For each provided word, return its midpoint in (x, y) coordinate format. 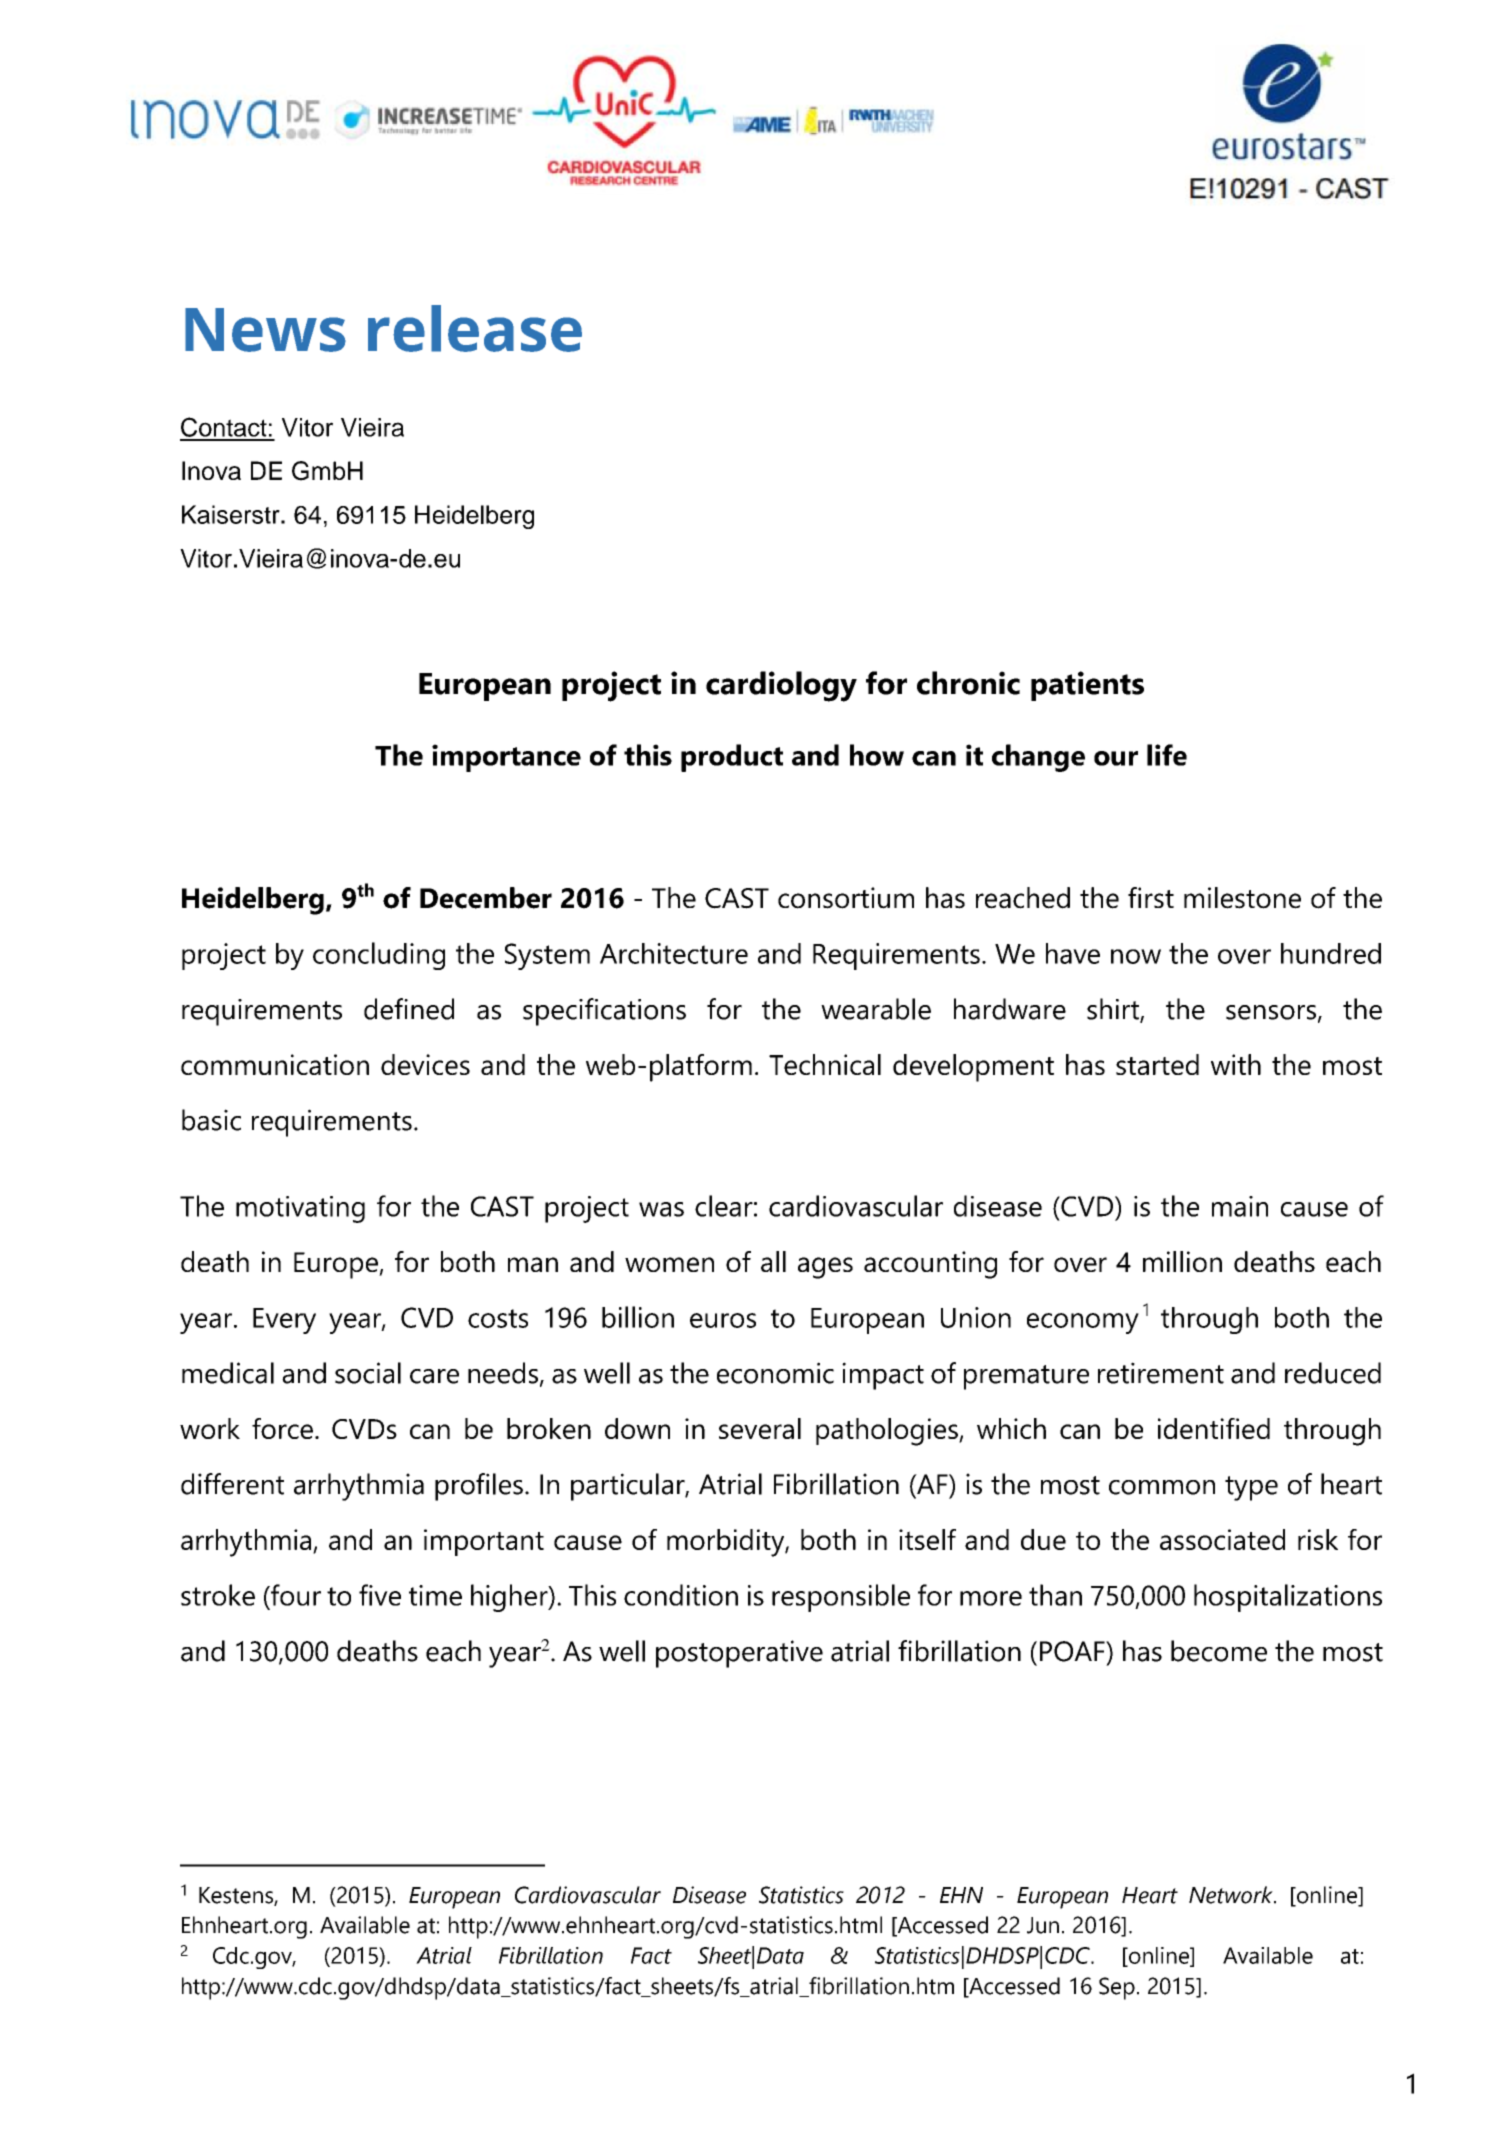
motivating (300, 1209)
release (475, 328)
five (380, 1595)
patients (1087, 686)
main (1240, 1206)
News (265, 330)
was (661, 1209)
